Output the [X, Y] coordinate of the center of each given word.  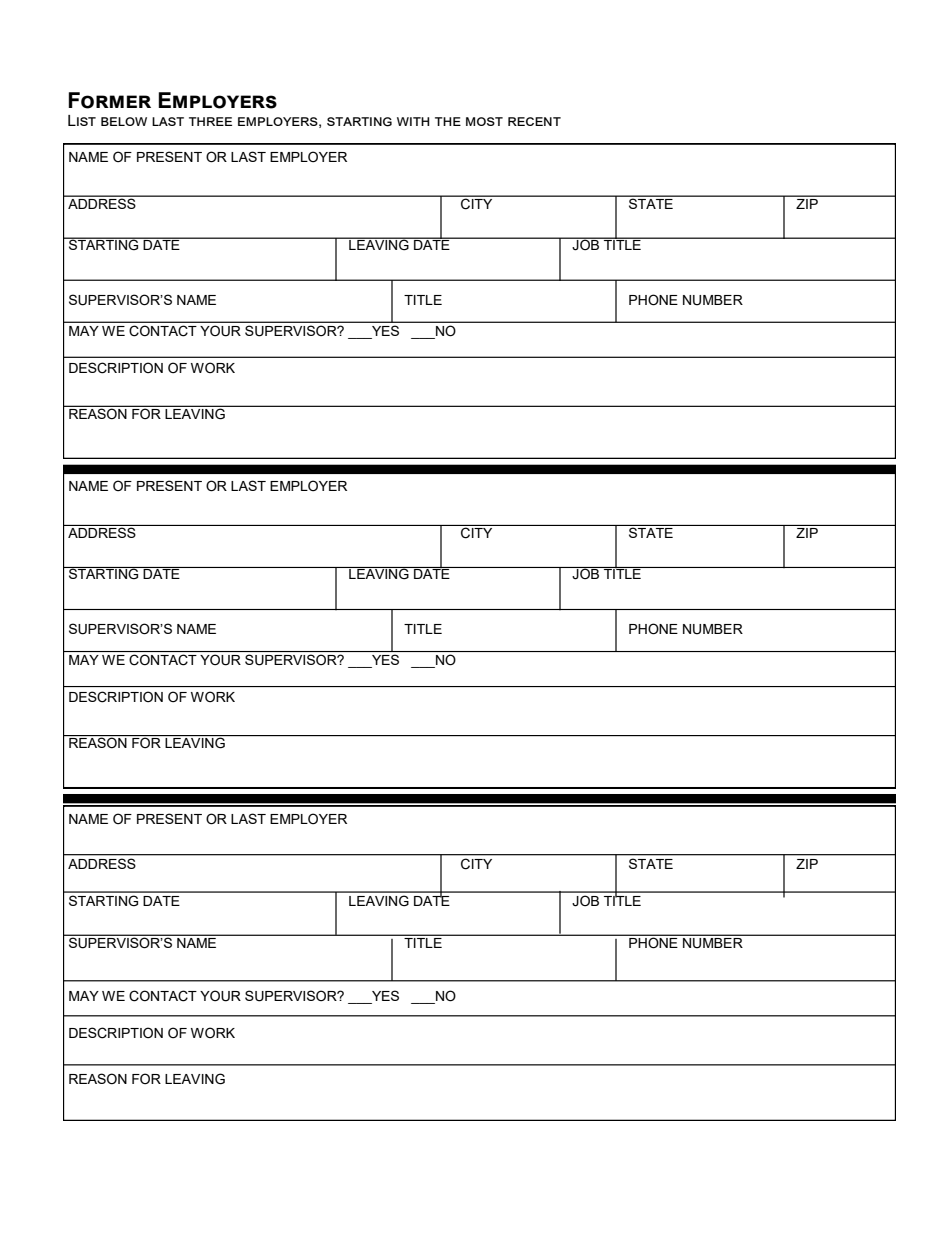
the [448, 121]
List [82, 120]
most [484, 121]
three [210, 121]
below [124, 121]
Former [110, 100]
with [413, 121]
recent [534, 121]
